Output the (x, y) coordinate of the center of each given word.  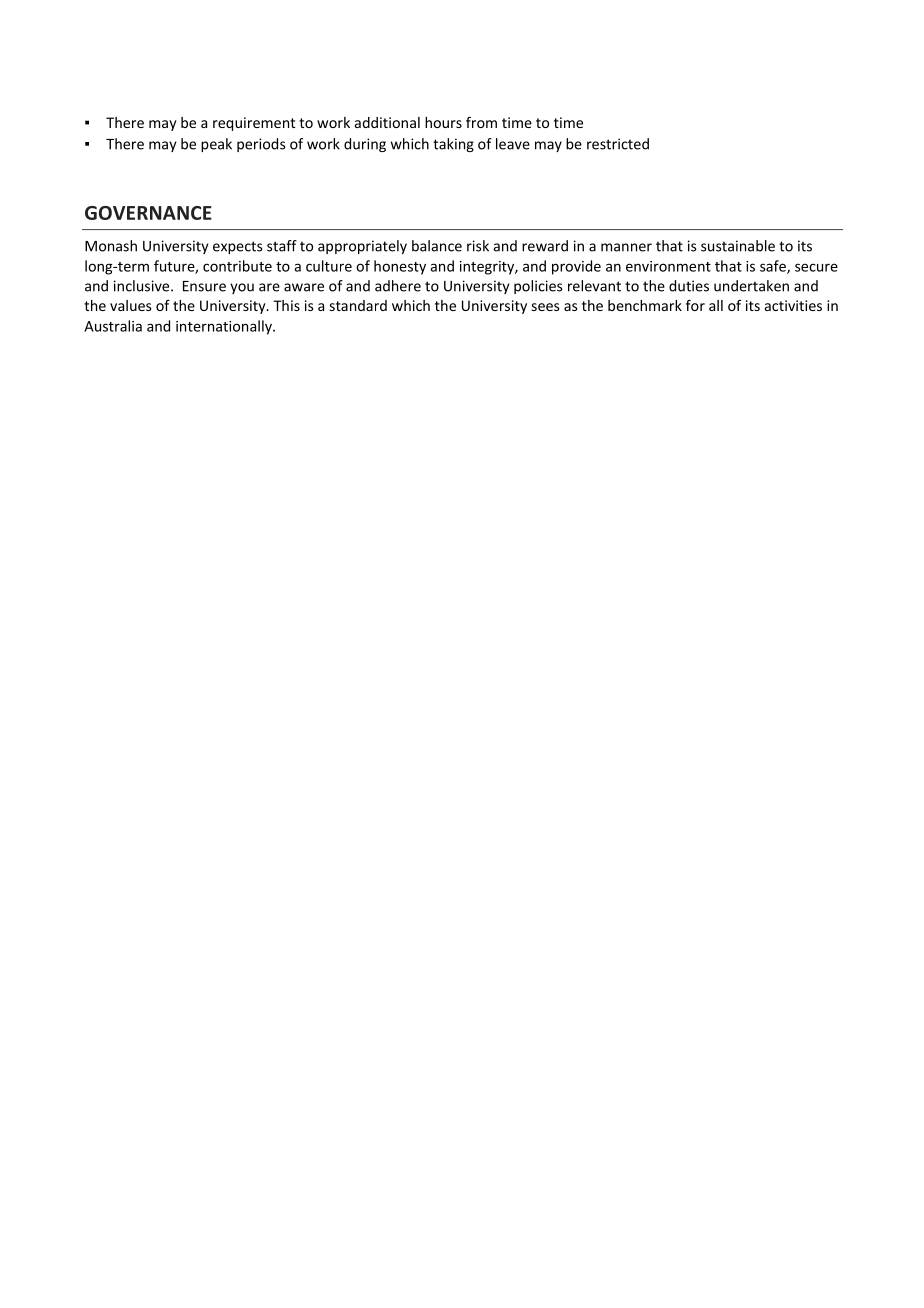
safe (774, 267)
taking (453, 145)
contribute (237, 266)
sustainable (738, 246)
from (481, 122)
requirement (254, 124)
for (695, 305)
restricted (618, 144)
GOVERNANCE (148, 213)
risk (478, 246)
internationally (225, 327)
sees (545, 307)
